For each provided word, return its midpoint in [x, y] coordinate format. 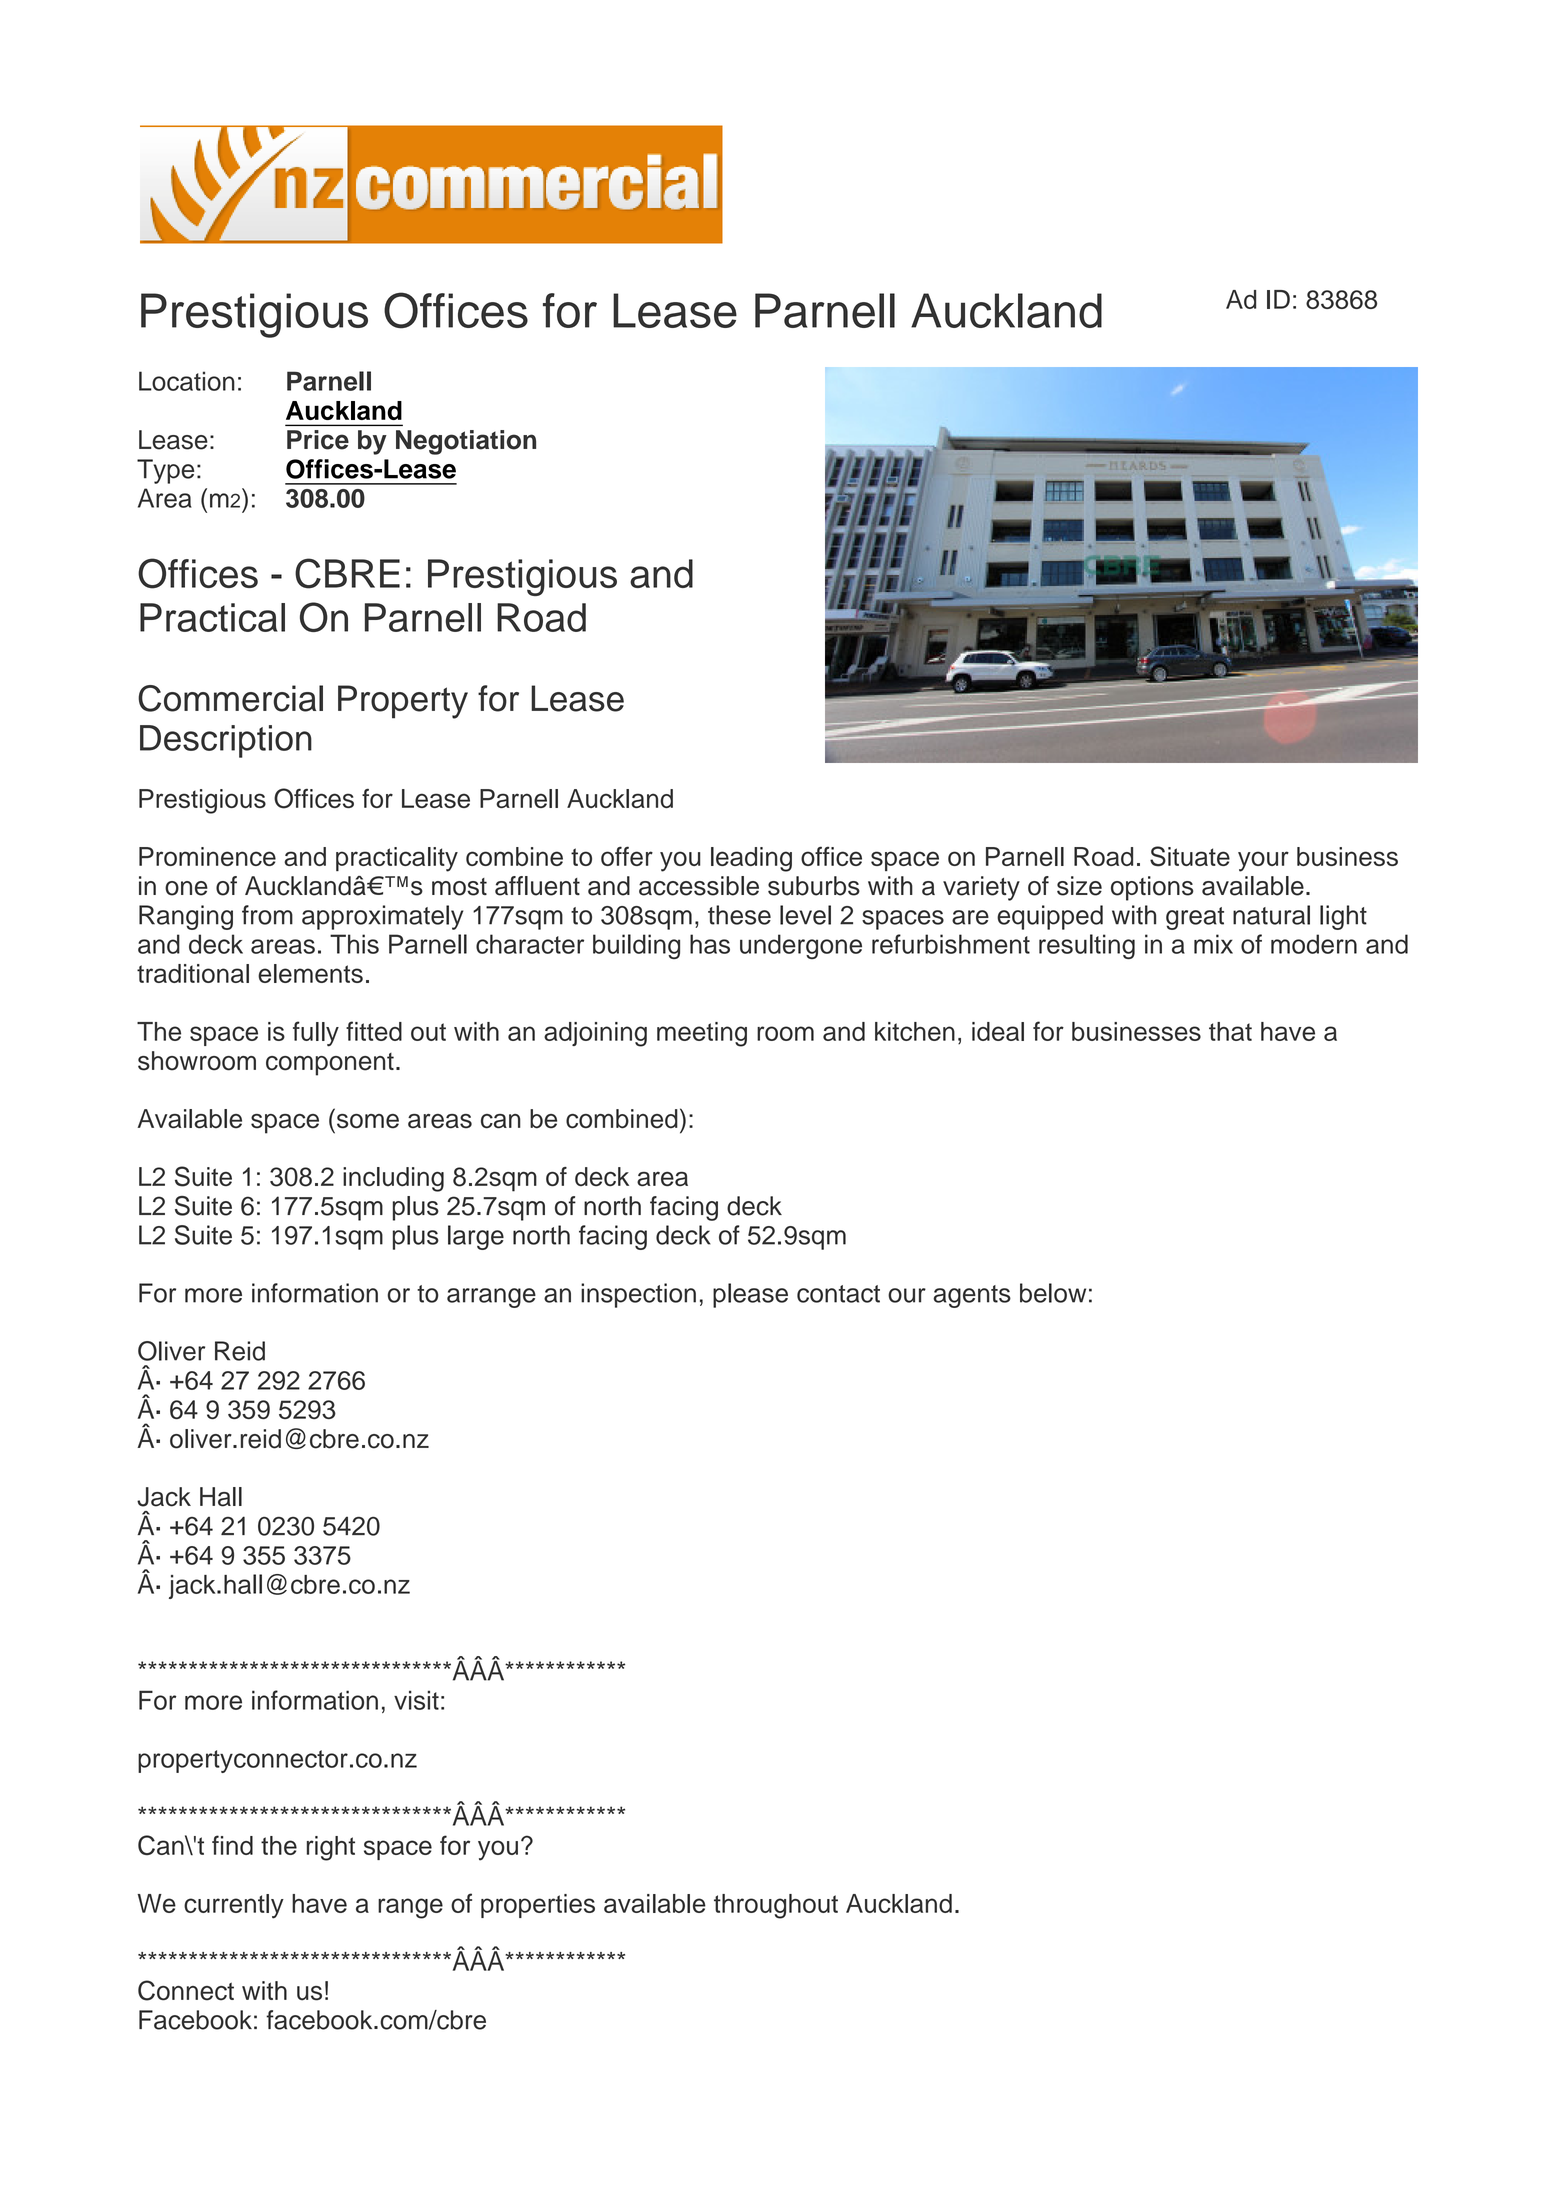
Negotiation [466, 442]
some [368, 1121]
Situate [1190, 856]
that [1230, 1031]
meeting [702, 1034]
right [331, 1848]
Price [318, 440]
